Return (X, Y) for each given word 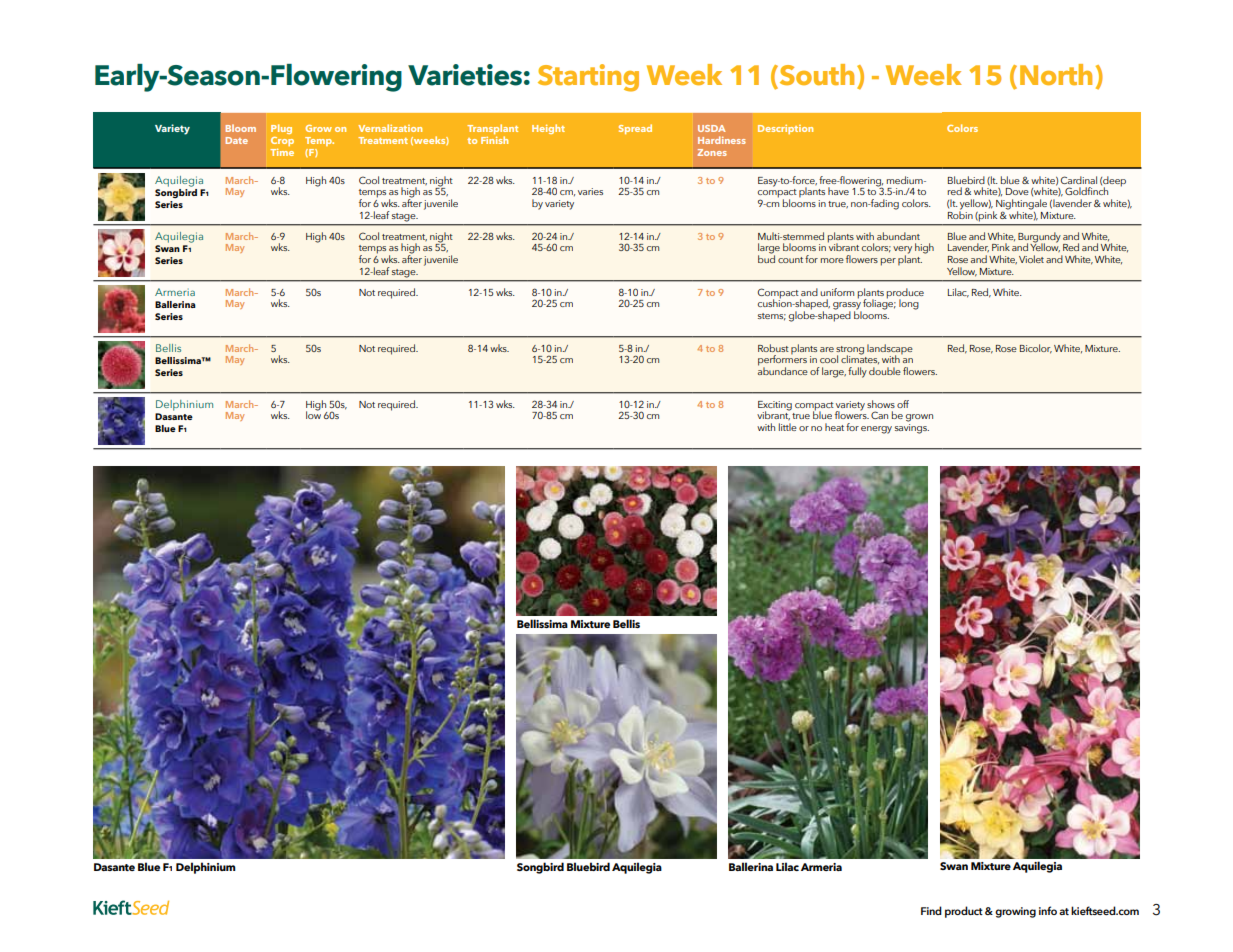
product (964, 912)
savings (912, 427)
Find (931, 910)
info (1048, 910)
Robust (773, 348)
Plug (281, 129)
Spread (635, 129)
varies (590, 191)
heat (834, 427)
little (788, 427)
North (1056, 74)
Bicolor (1036, 349)
